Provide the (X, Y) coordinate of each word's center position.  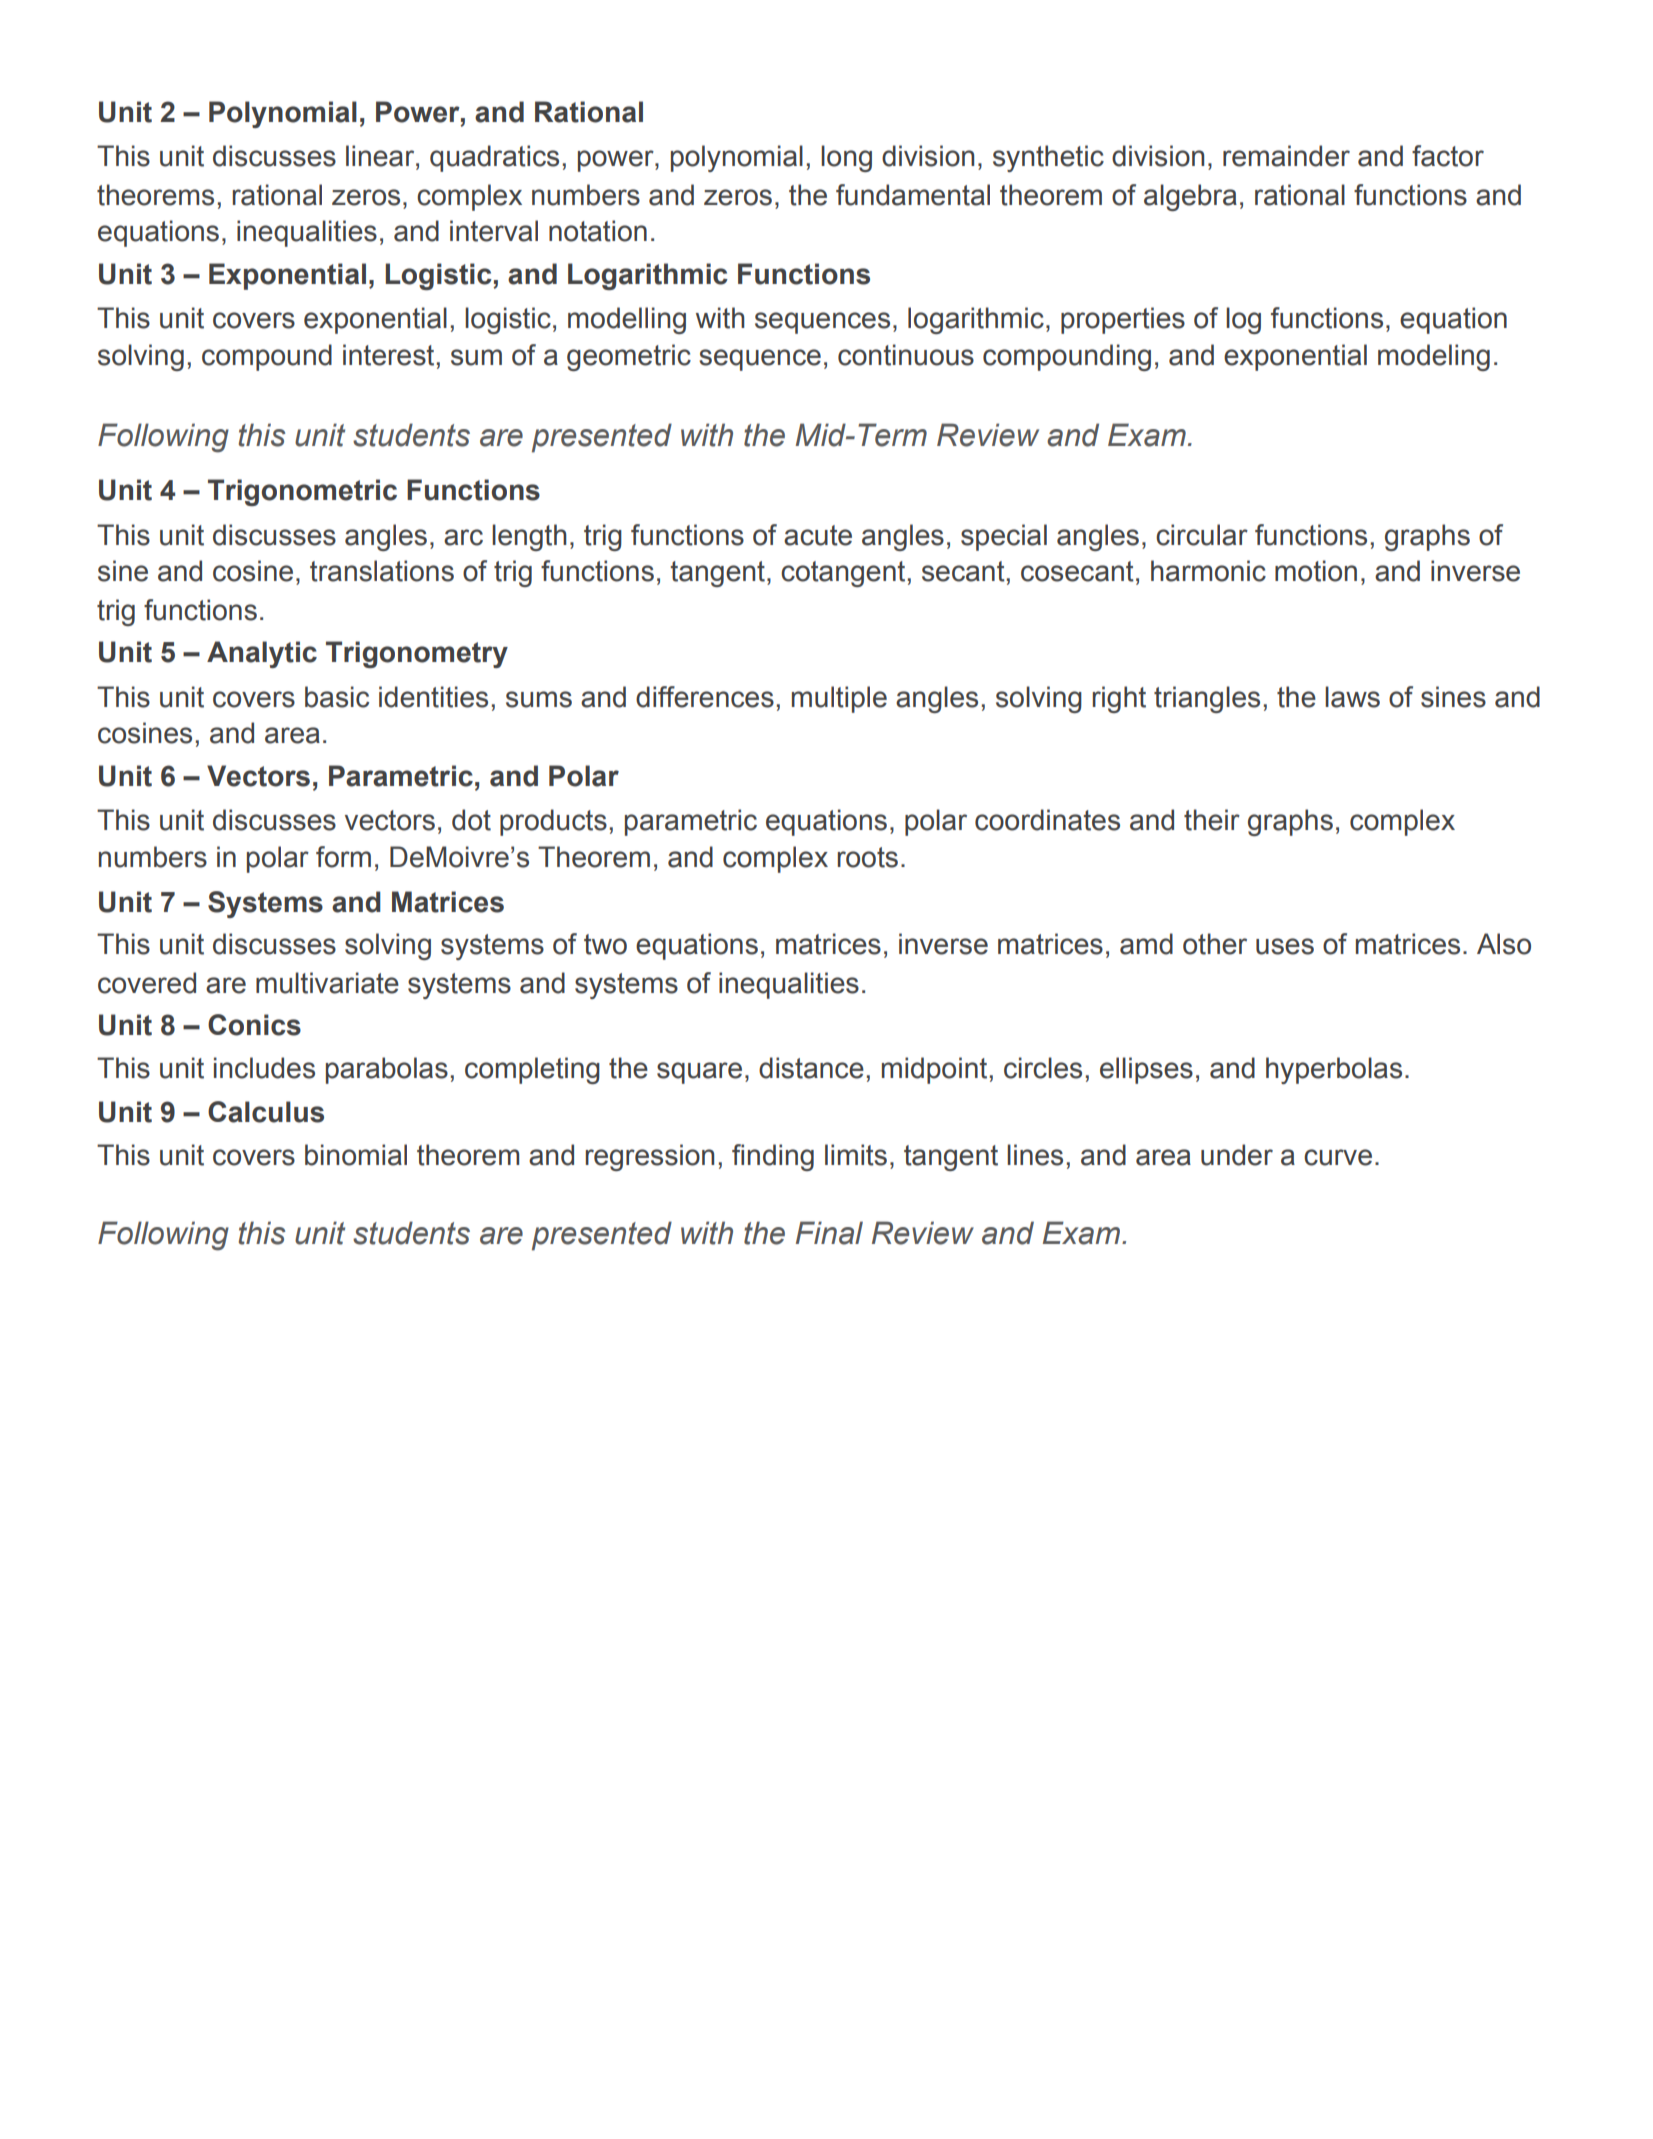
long (846, 158)
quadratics (494, 158)
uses (1285, 946)
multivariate (327, 983)
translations (382, 571)
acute (818, 535)
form (343, 857)
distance (811, 1068)
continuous (906, 355)
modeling (1434, 357)
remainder (1286, 156)
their (1212, 820)
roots (868, 857)
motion (1316, 571)
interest (388, 355)
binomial (356, 1155)
